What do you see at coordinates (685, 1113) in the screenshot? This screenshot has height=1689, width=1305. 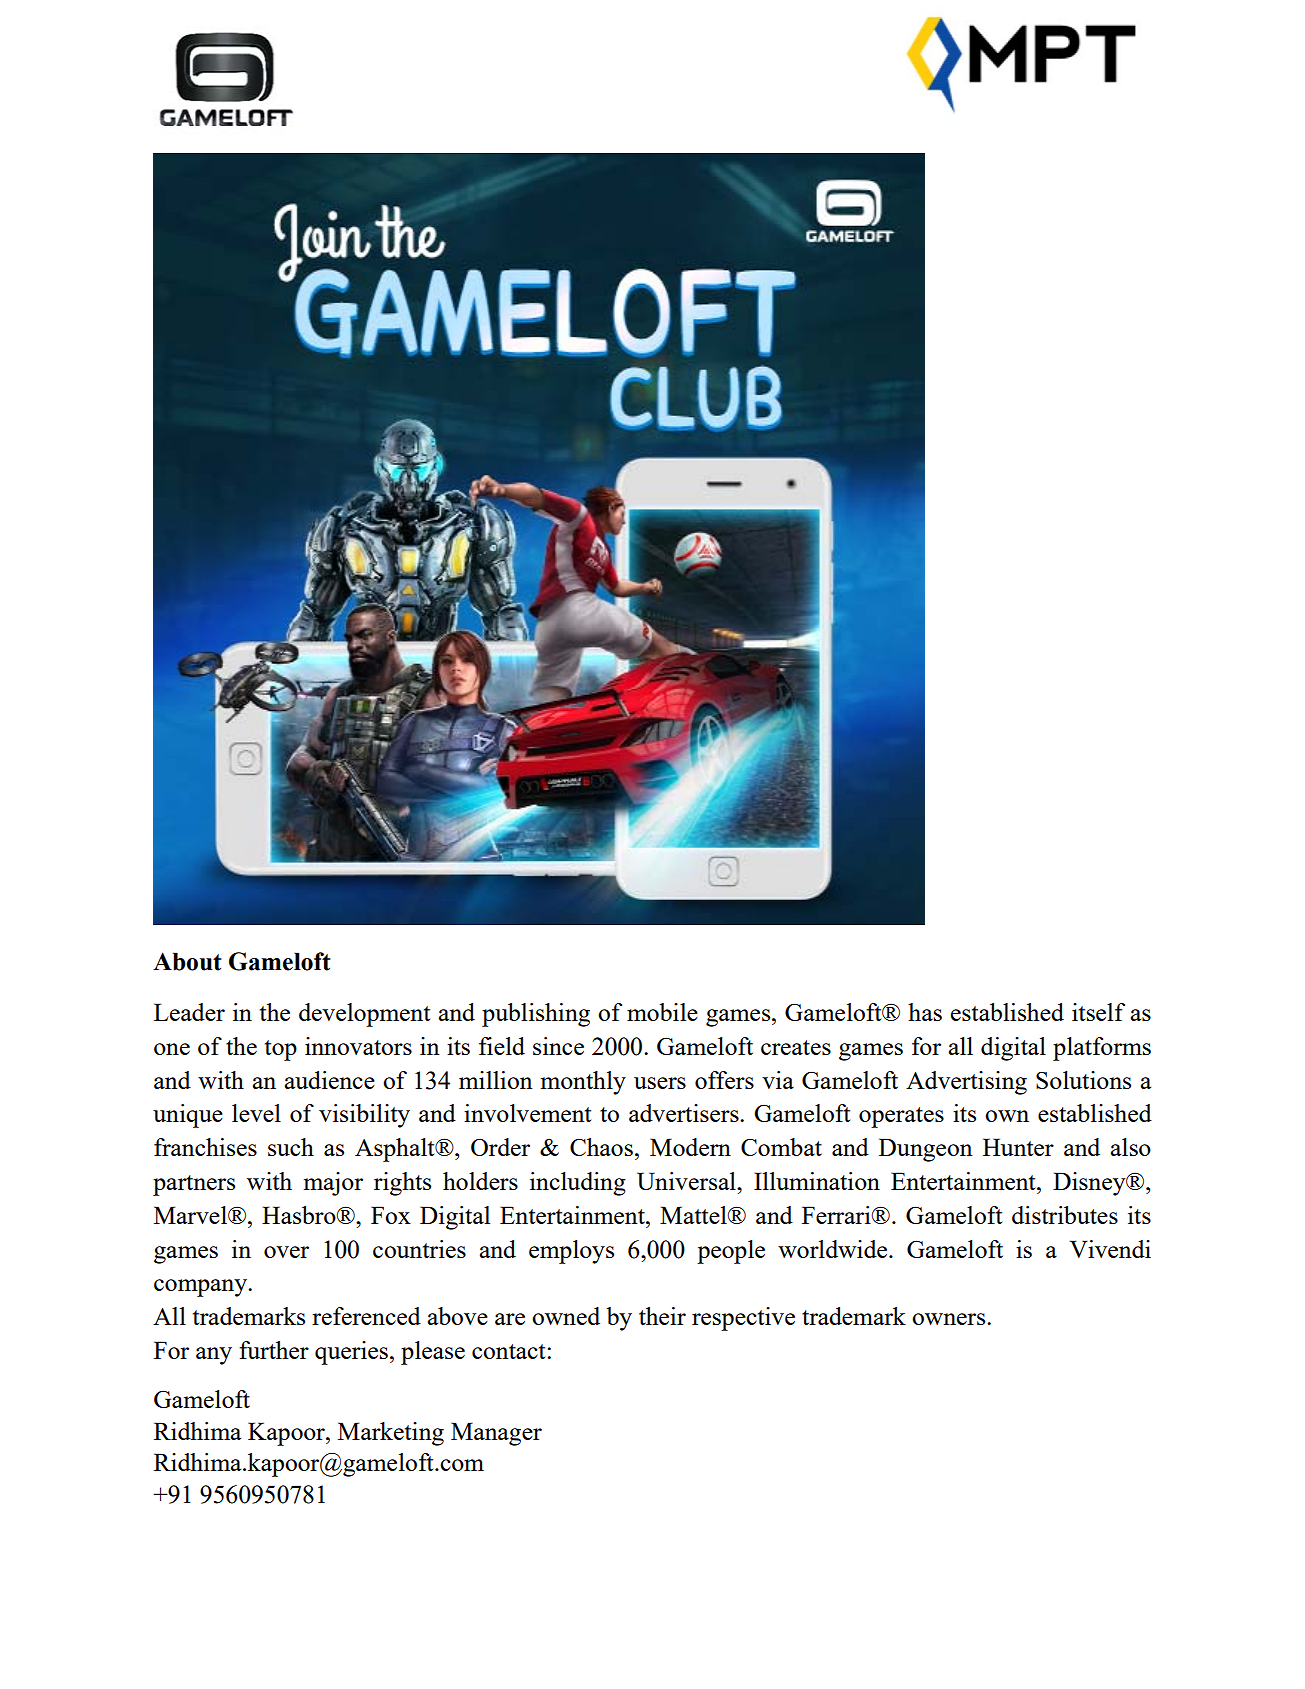 I see `advertisers` at bounding box center [685, 1113].
